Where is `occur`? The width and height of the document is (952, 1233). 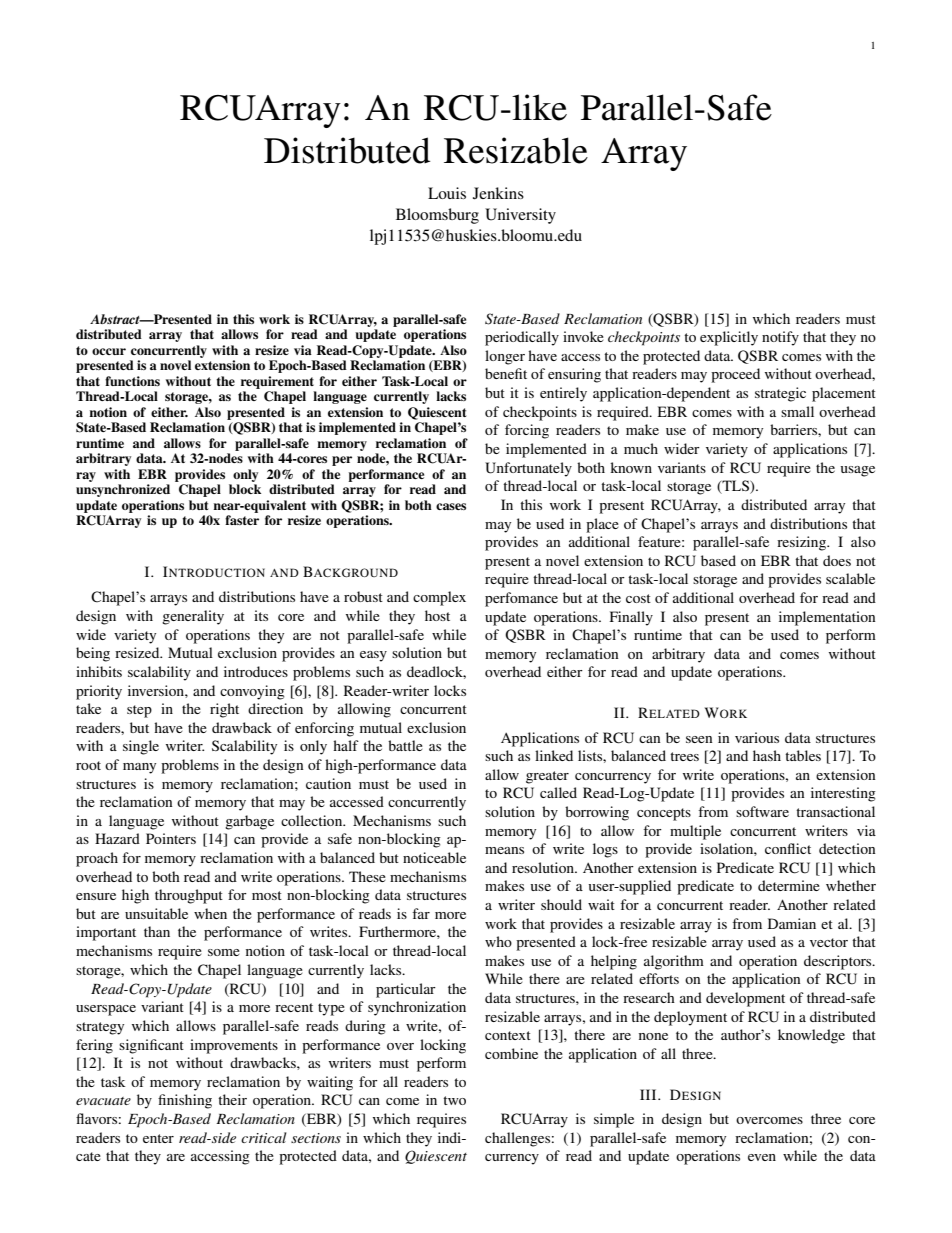 occur is located at coordinates (109, 351).
